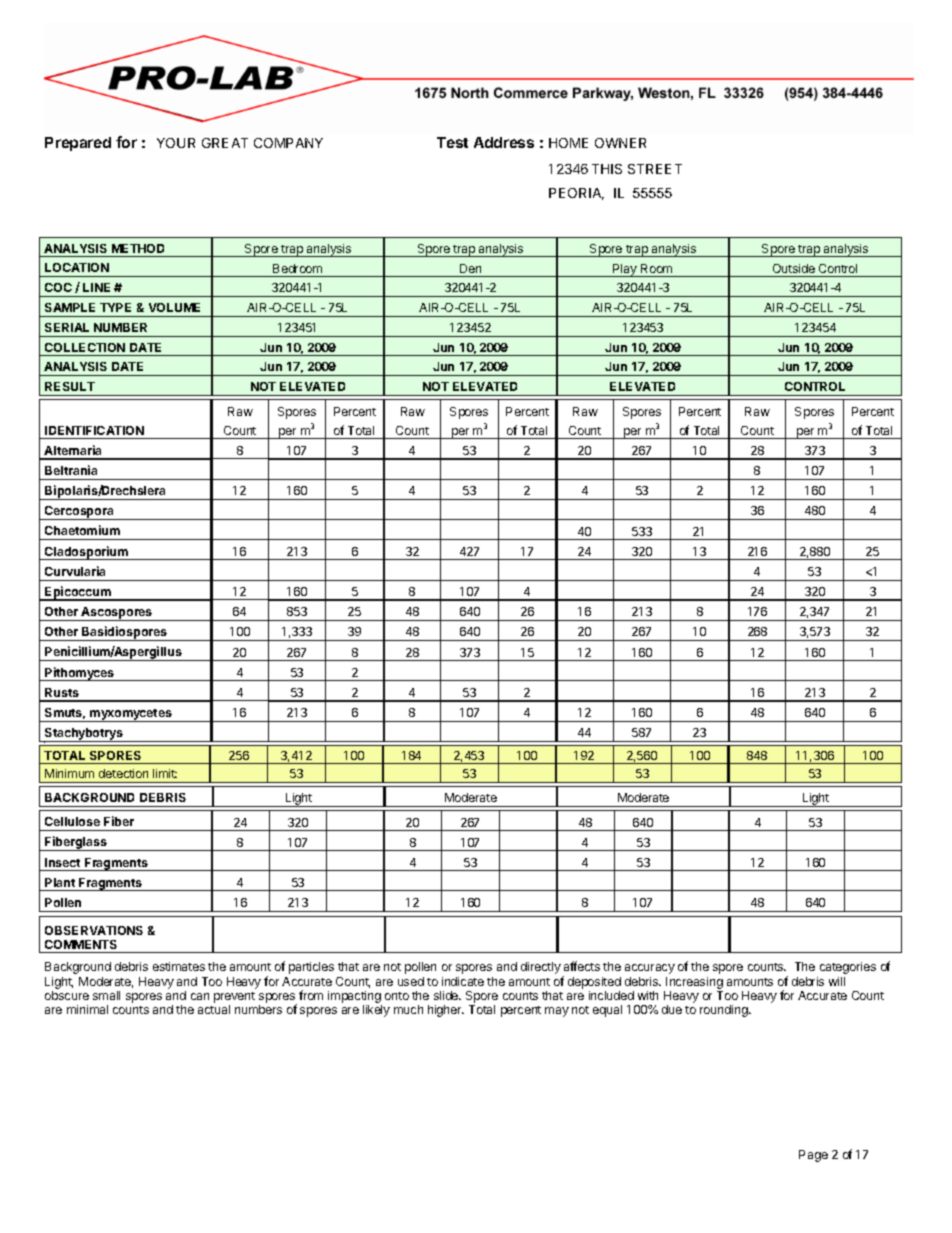  What do you see at coordinates (165, 773) in the screenshot?
I see `limit` at bounding box center [165, 773].
